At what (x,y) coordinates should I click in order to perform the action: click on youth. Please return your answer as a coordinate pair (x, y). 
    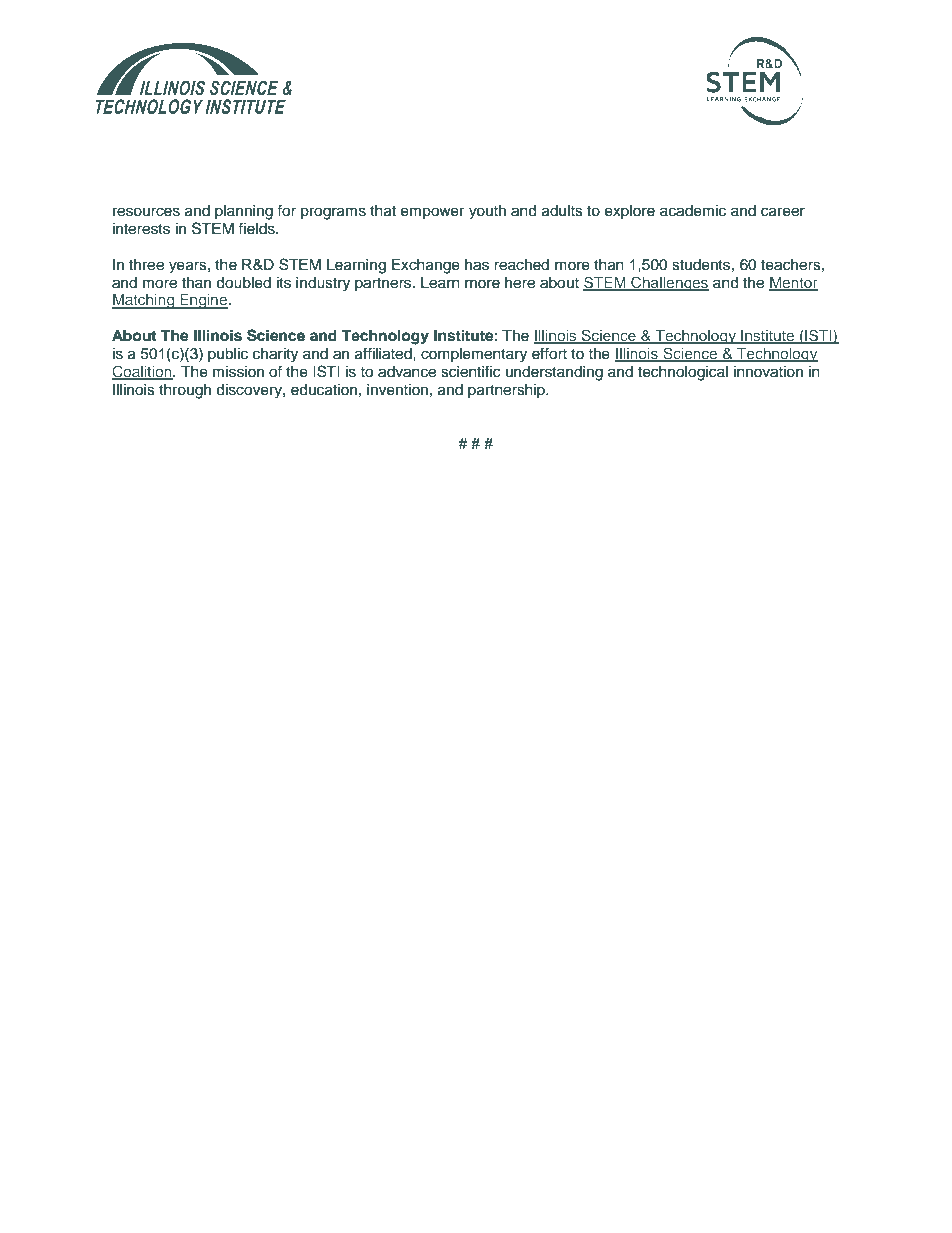
    Looking at the image, I should click on (487, 212).
